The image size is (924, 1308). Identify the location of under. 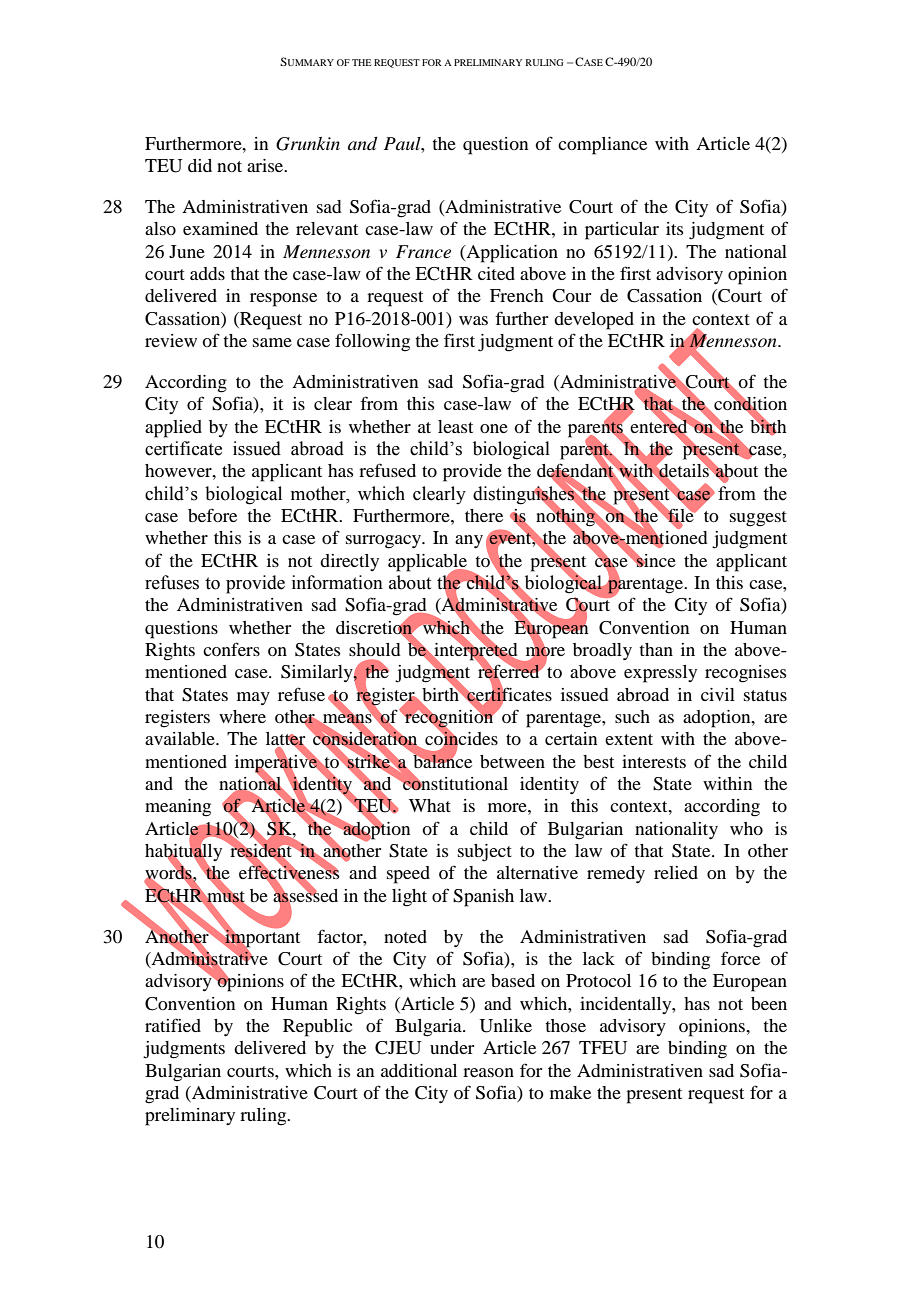
(452, 1047).
